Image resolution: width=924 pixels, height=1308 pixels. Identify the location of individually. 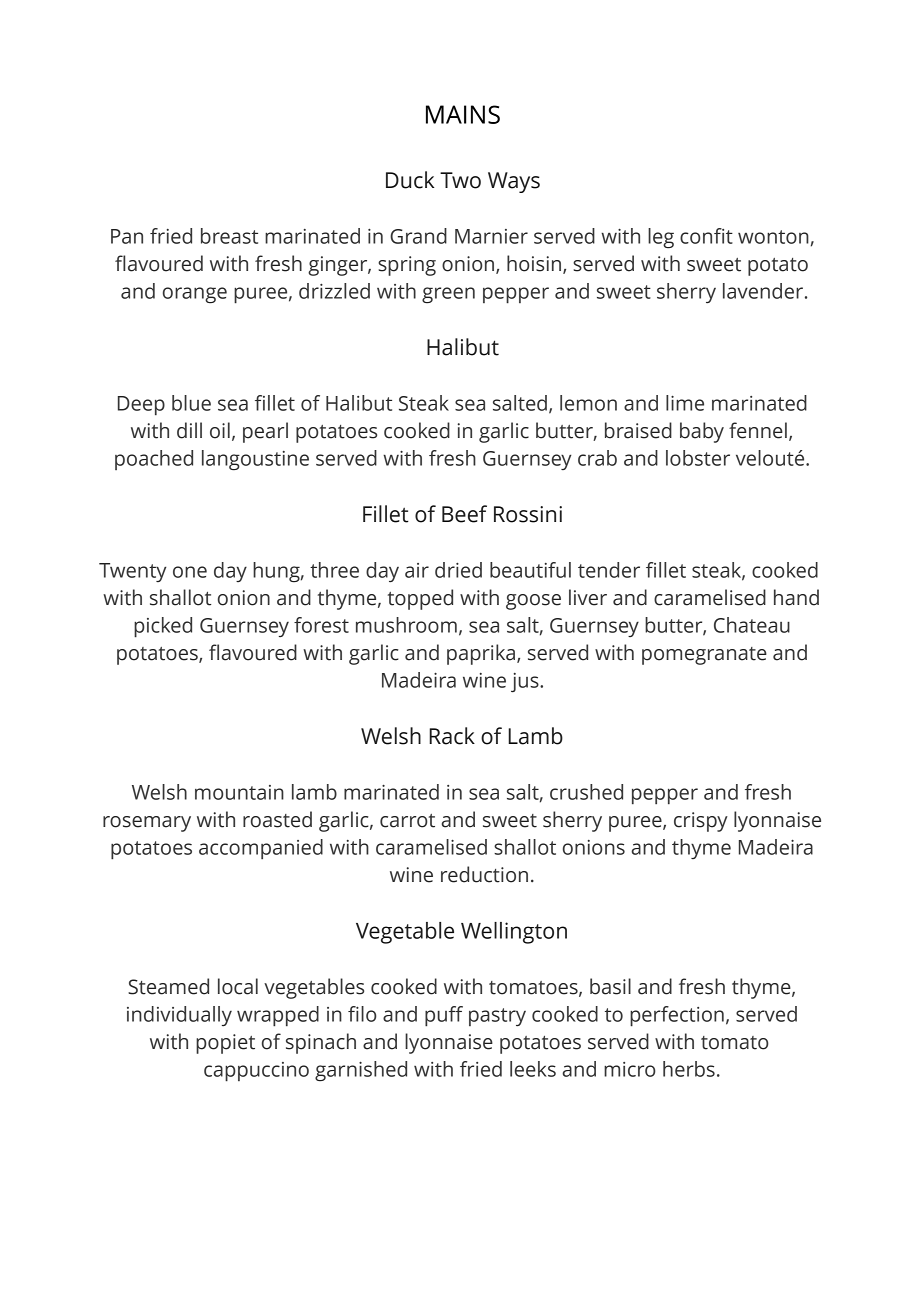
(179, 1016).
